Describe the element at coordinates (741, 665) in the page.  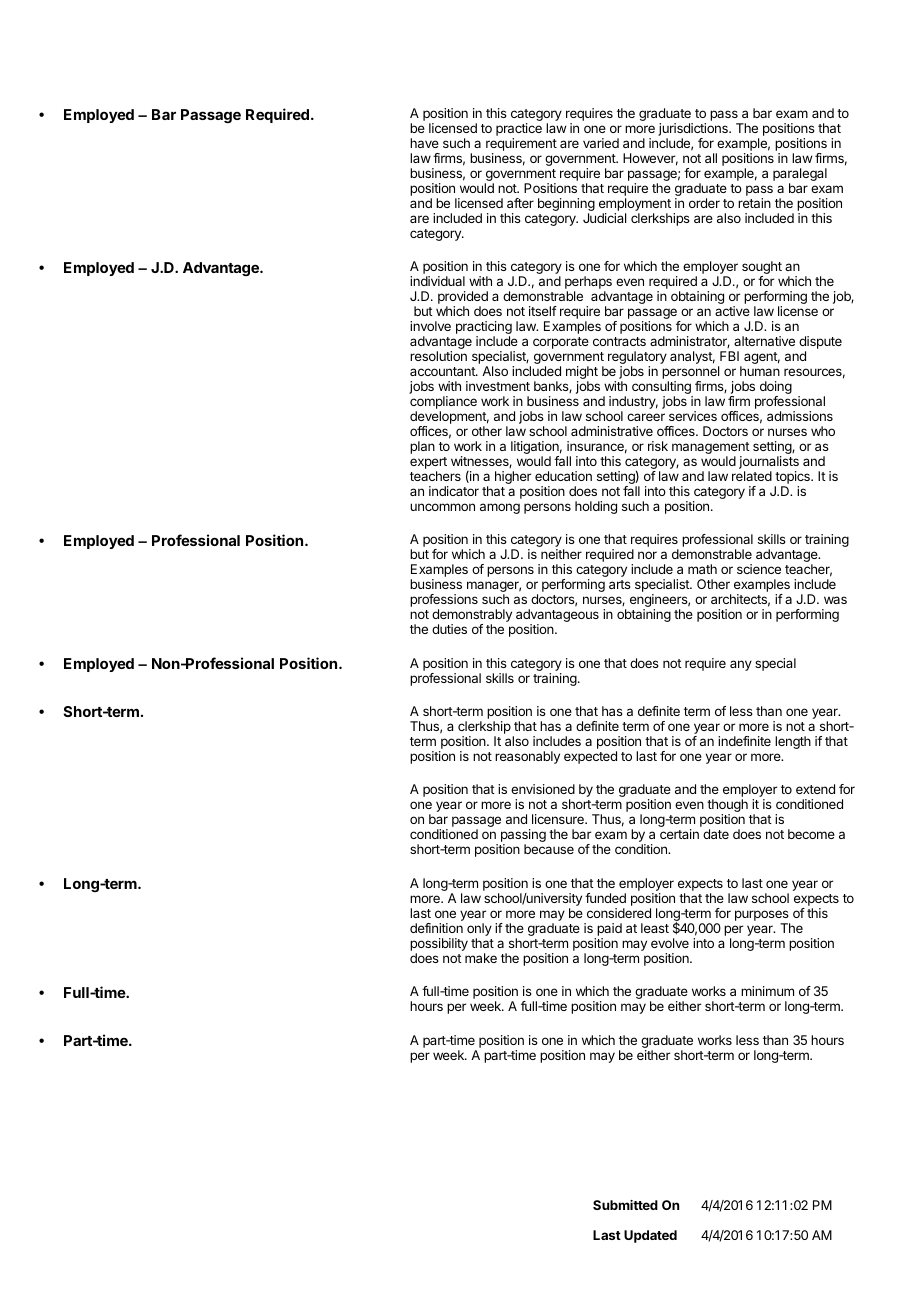
I see `any` at that location.
